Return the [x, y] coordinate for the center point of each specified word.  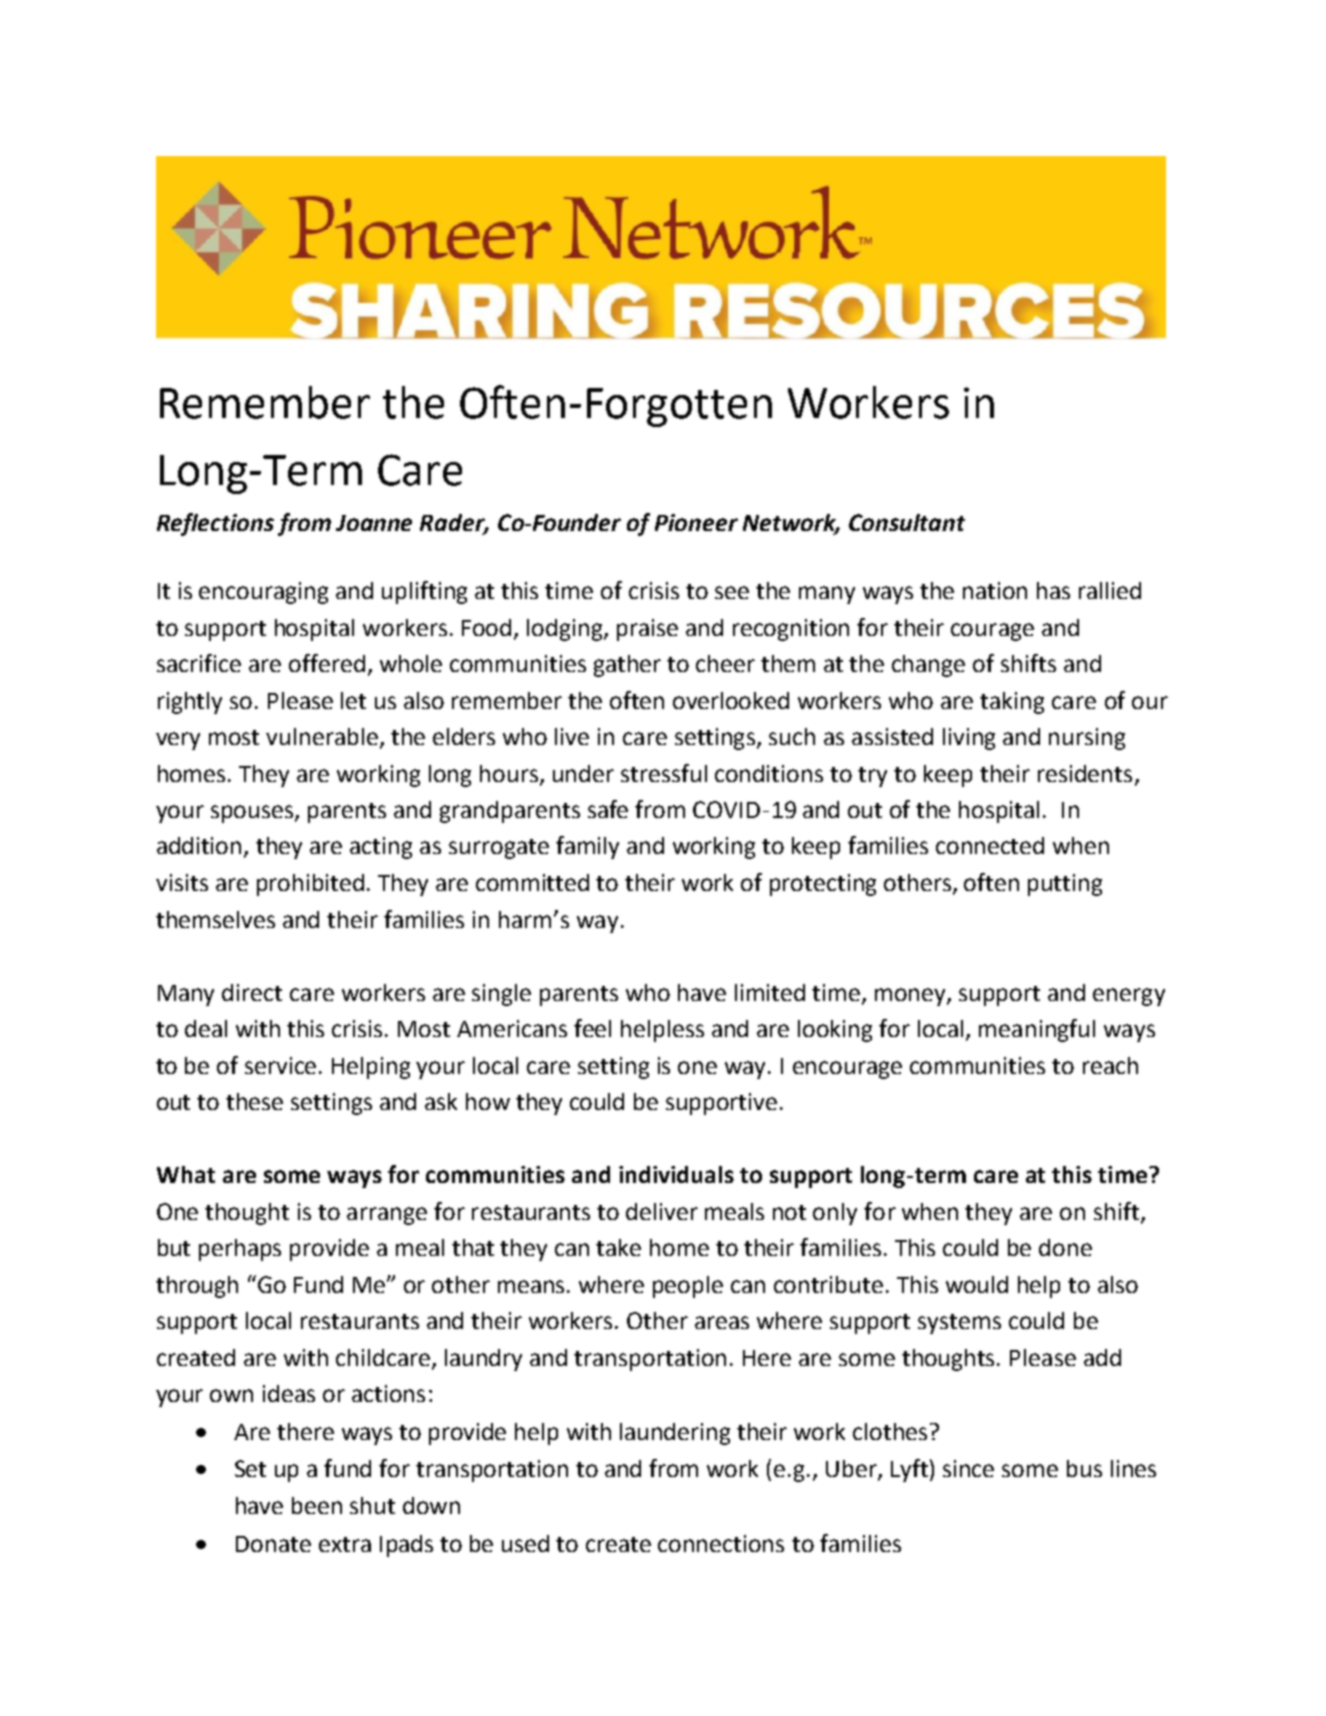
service [282, 1065]
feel [592, 1028]
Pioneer [696, 522]
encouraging [263, 593]
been [317, 1505]
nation [995, 590]
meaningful [1037, 1030]
